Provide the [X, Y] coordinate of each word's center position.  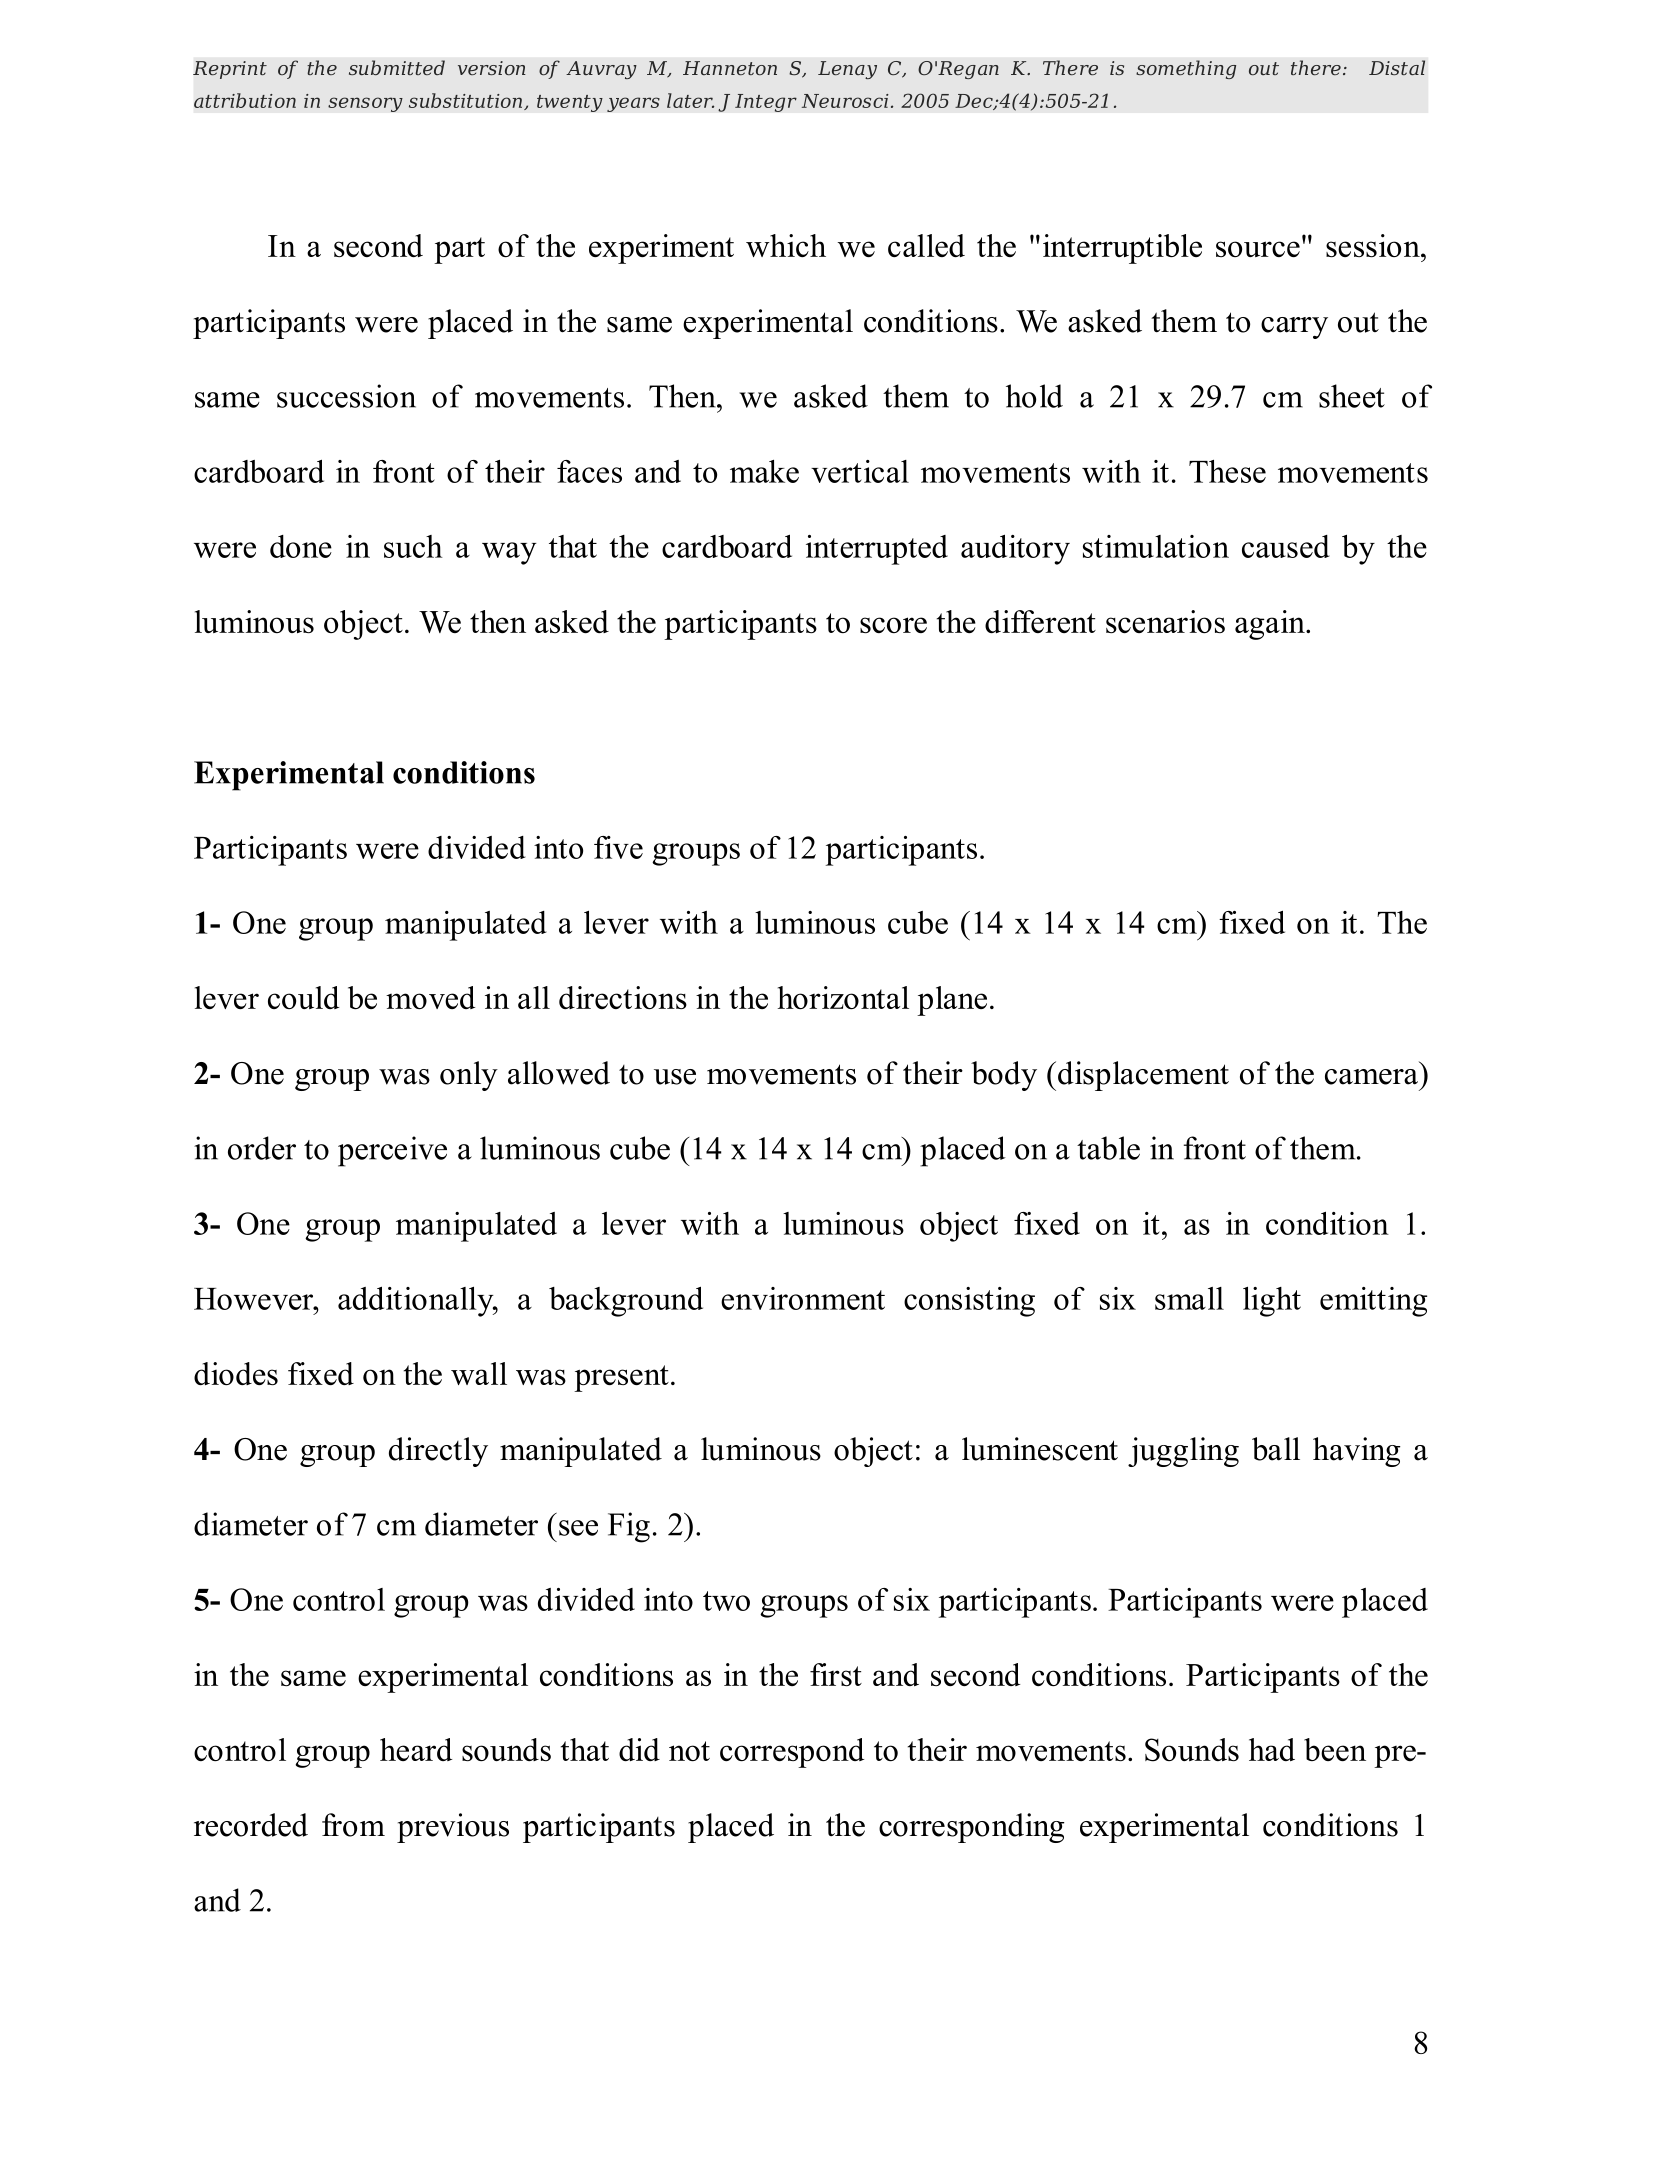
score [893, 625]
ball [1276, 1449]
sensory [365, 104]
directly [438, 1452]
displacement [1143, 1076]
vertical [860, 471]
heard [416, 1749]
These [1227, 471]
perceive [392, 1151]
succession [346, 396]
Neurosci [845, 101]
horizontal [843, 997]
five [618, 847]
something [1186, 69]
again [1271, 625]
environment [803, 1298]
